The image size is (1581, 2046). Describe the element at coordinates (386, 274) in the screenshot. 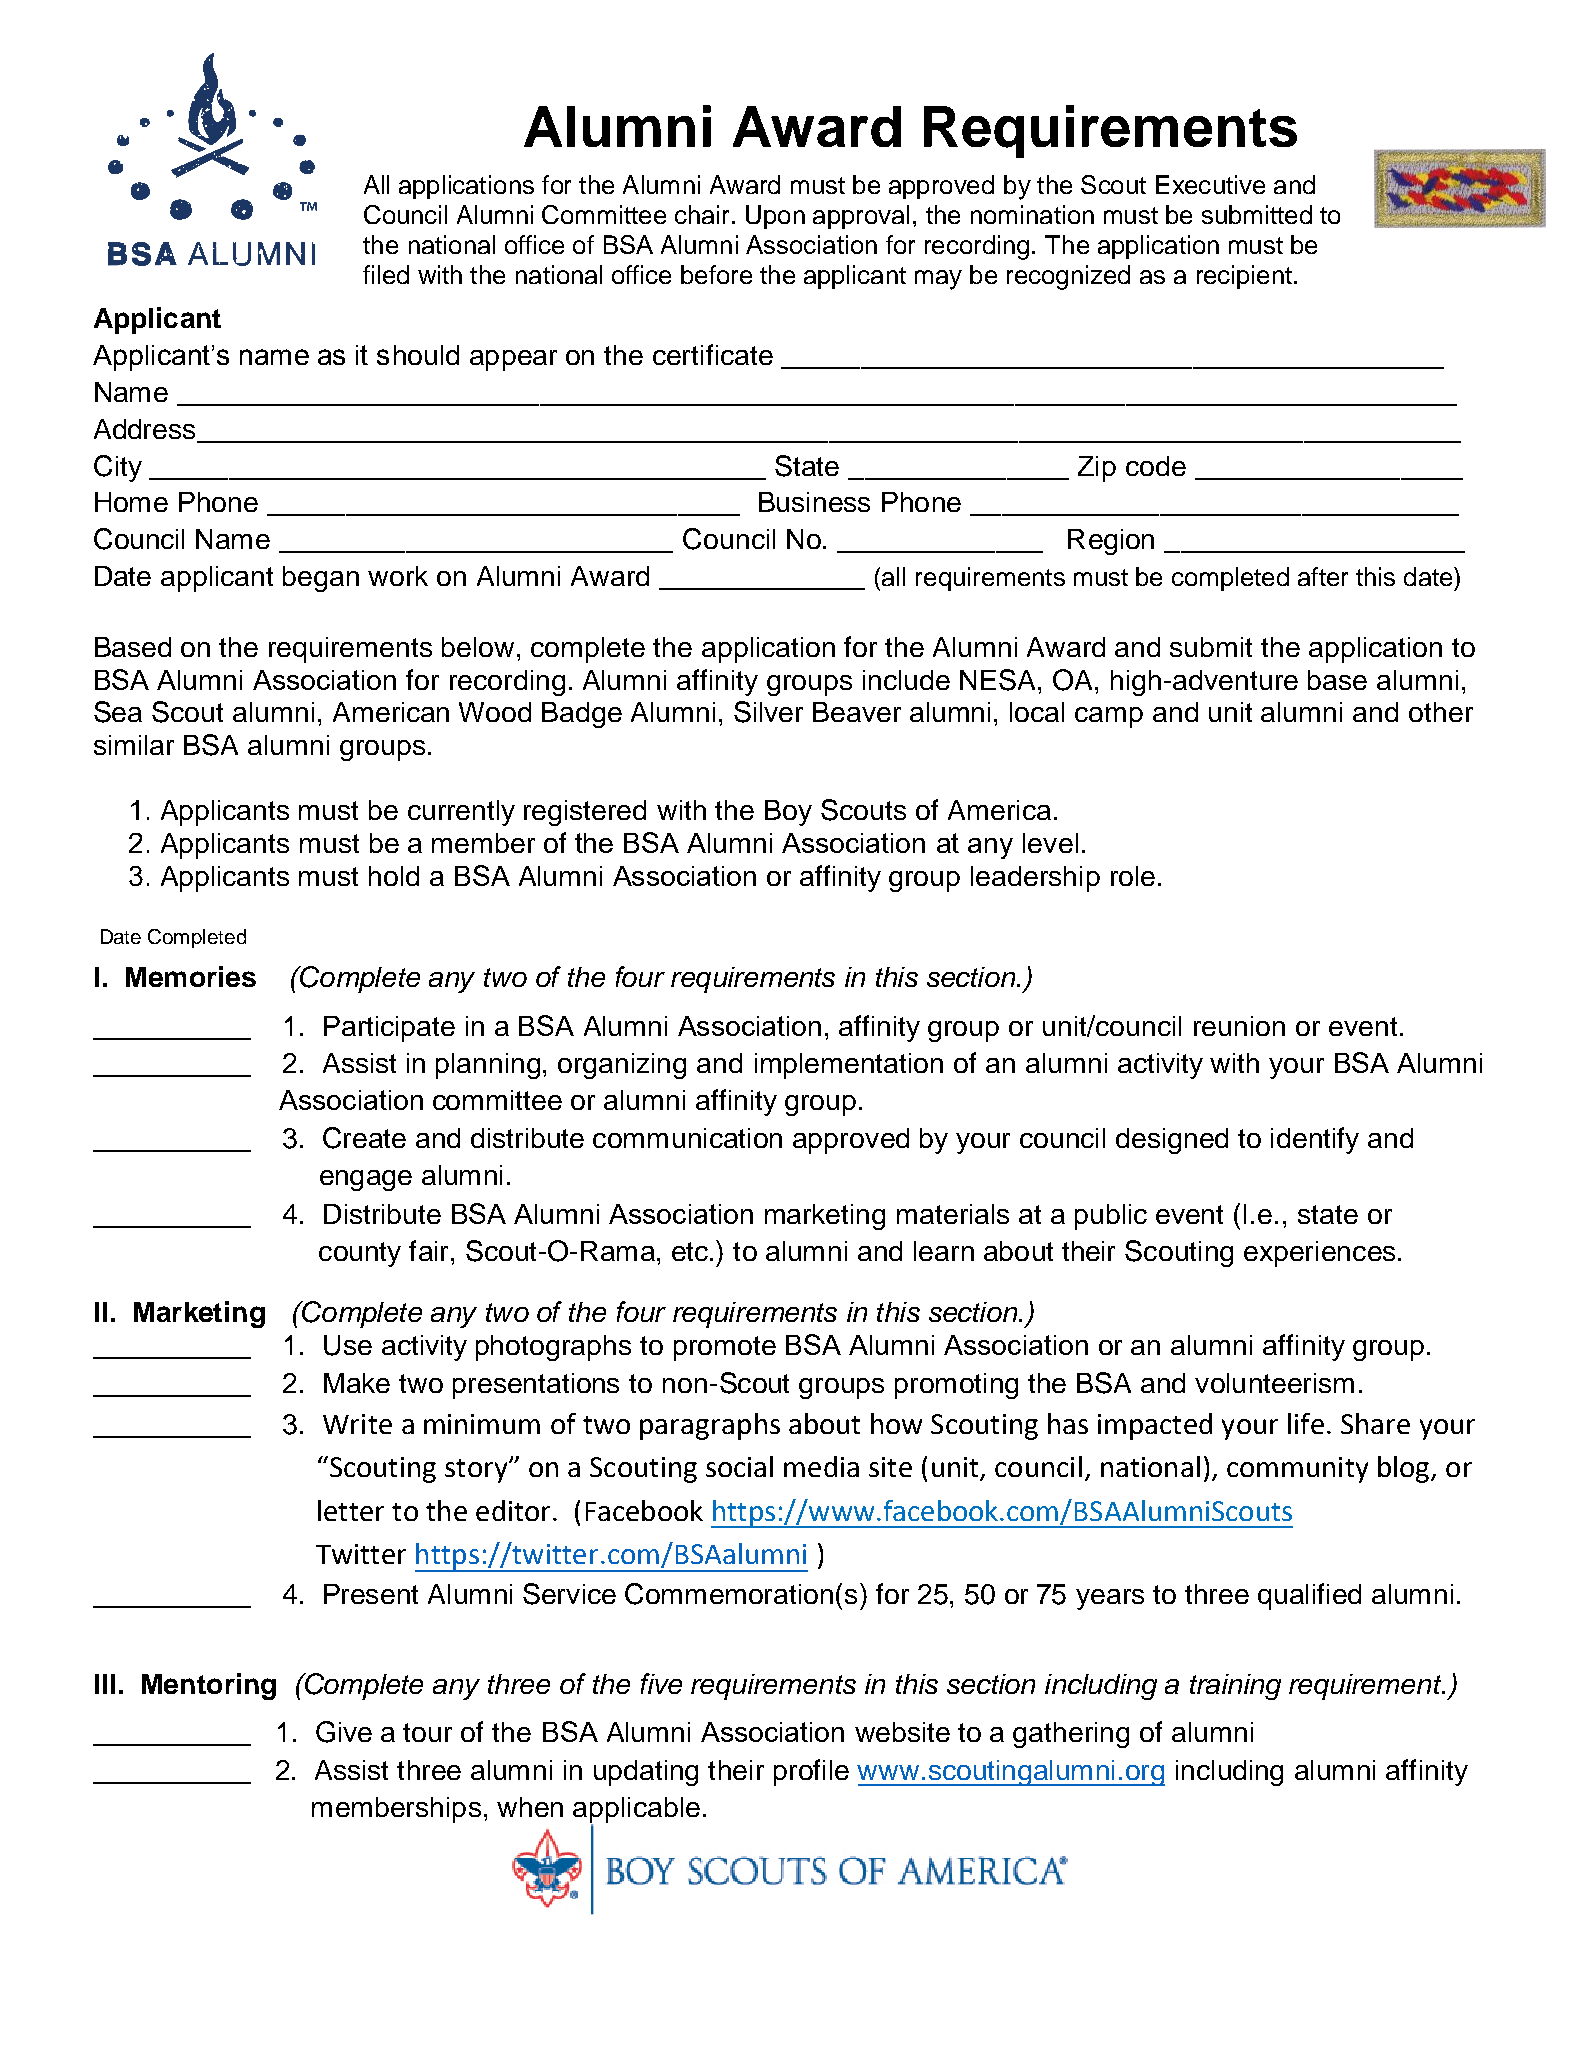

I see `filed` at that location.
